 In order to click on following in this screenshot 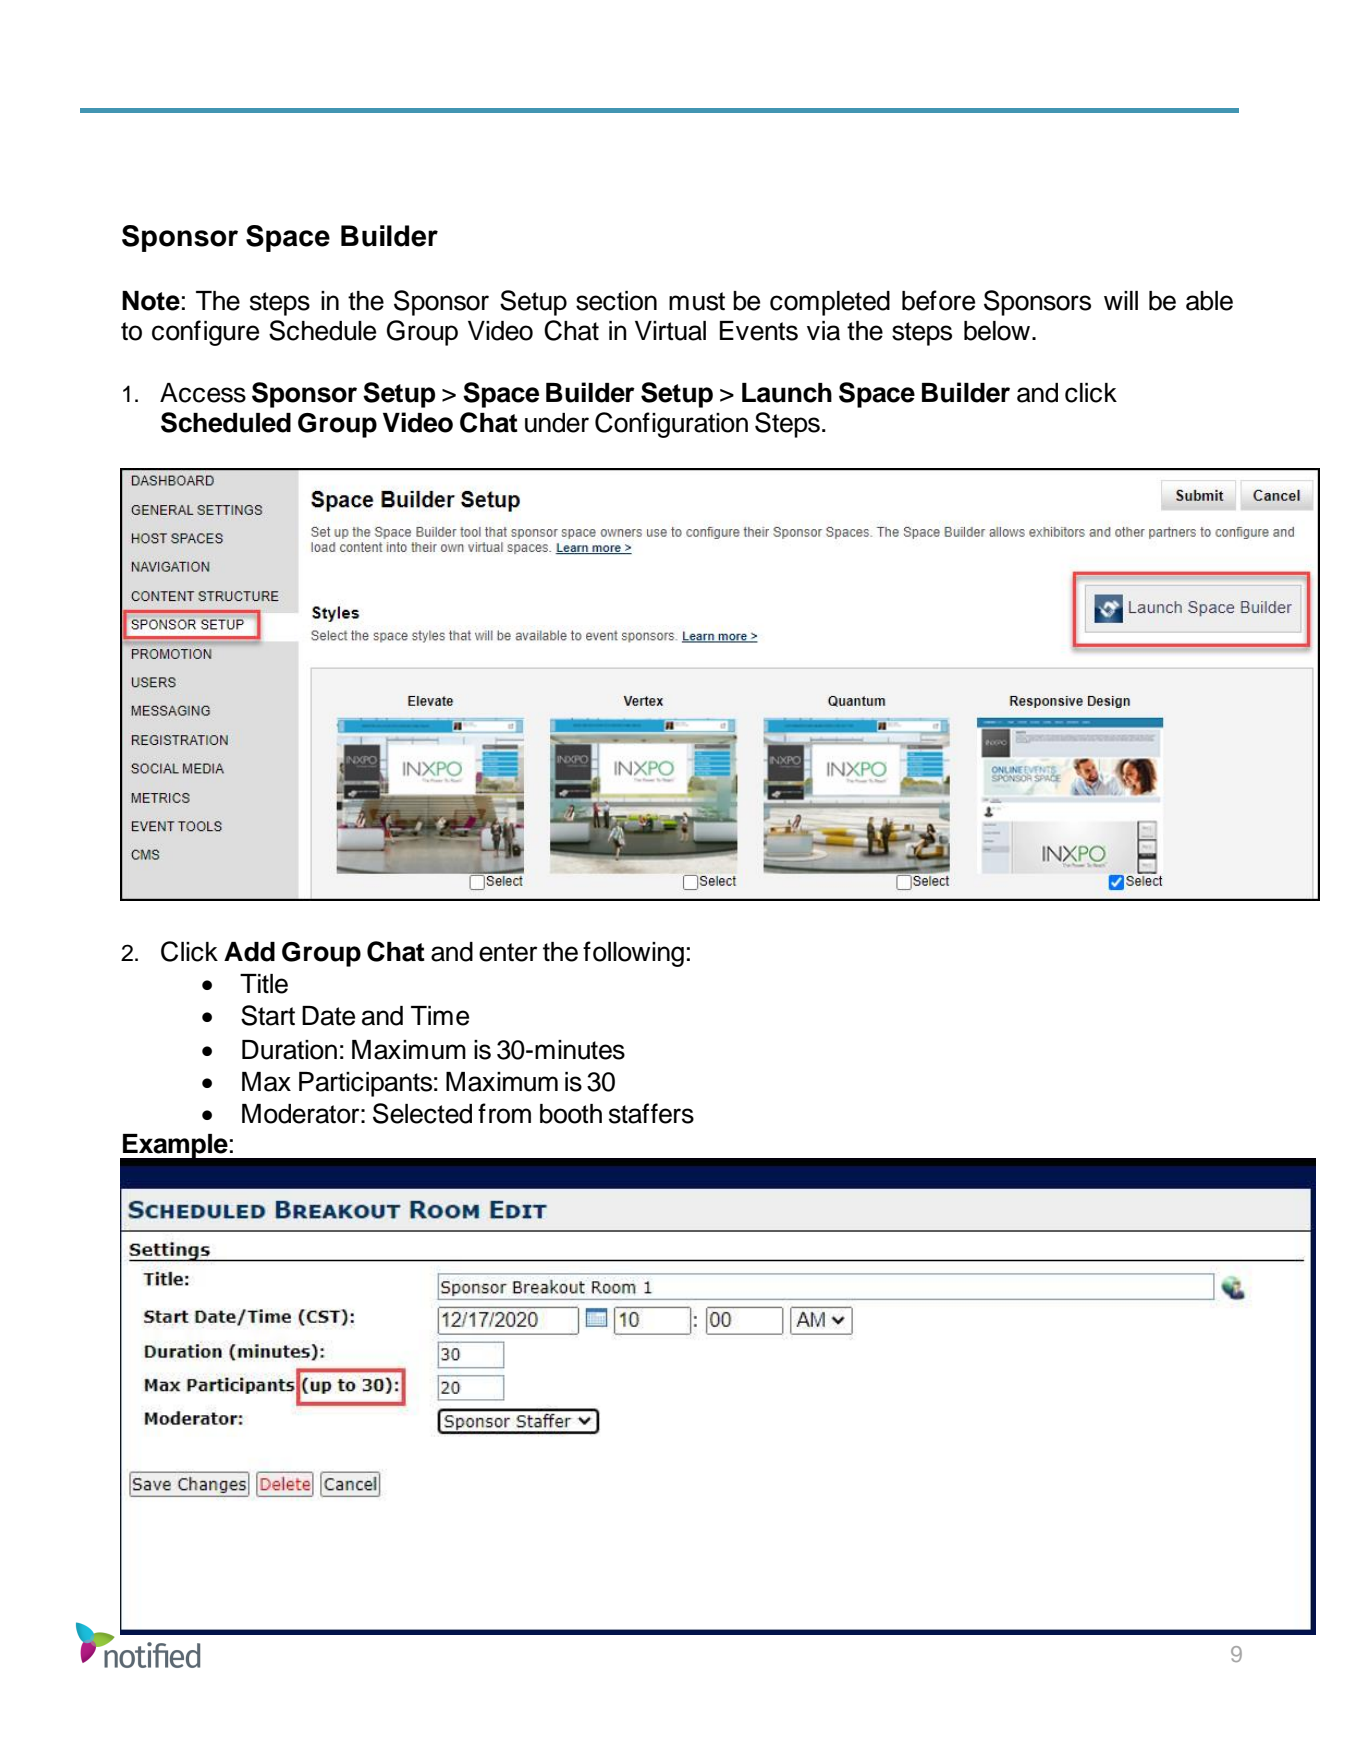, I will do `click(633, 954)`.
